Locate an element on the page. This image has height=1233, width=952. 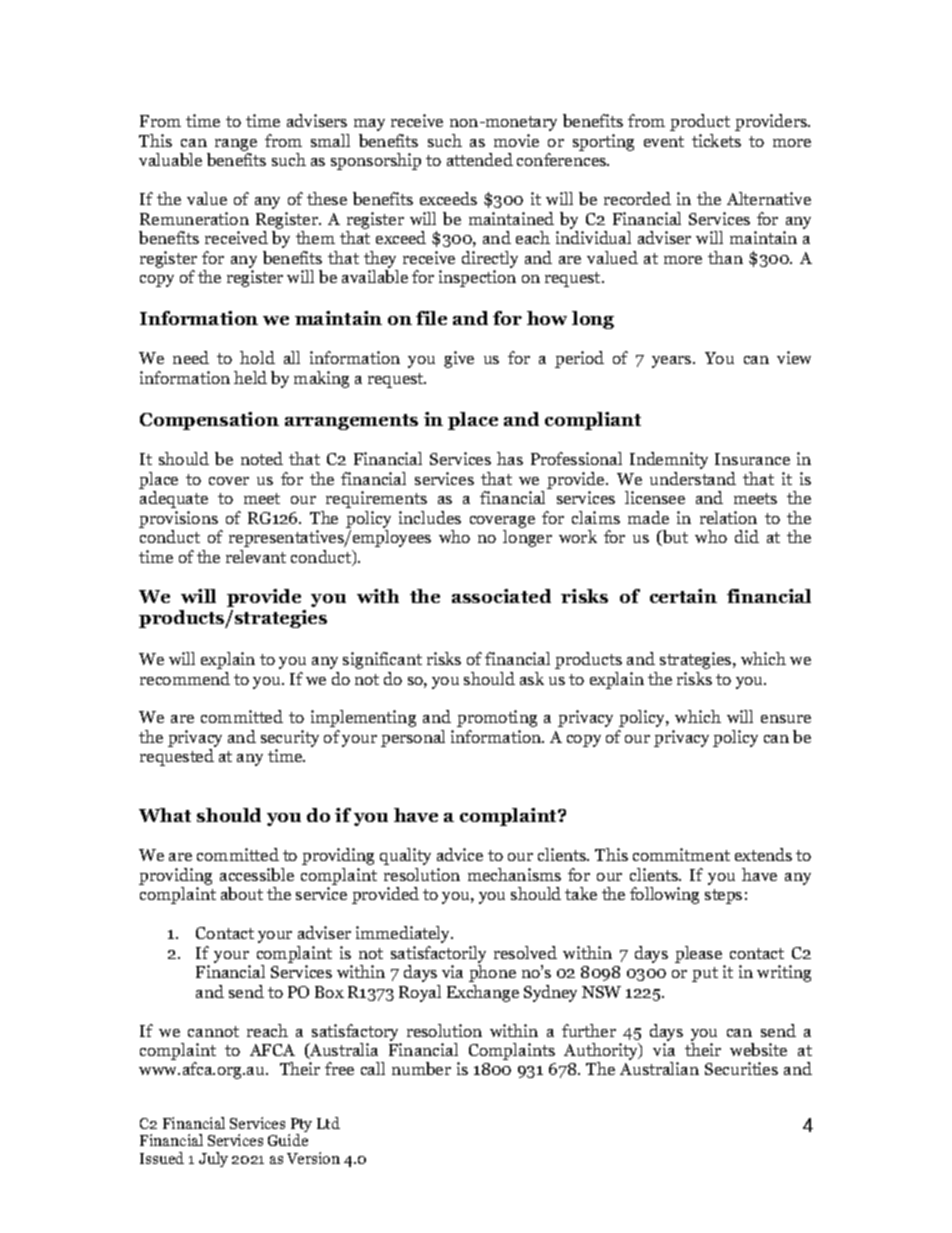
tickets is located at coordinates (716, 140).
